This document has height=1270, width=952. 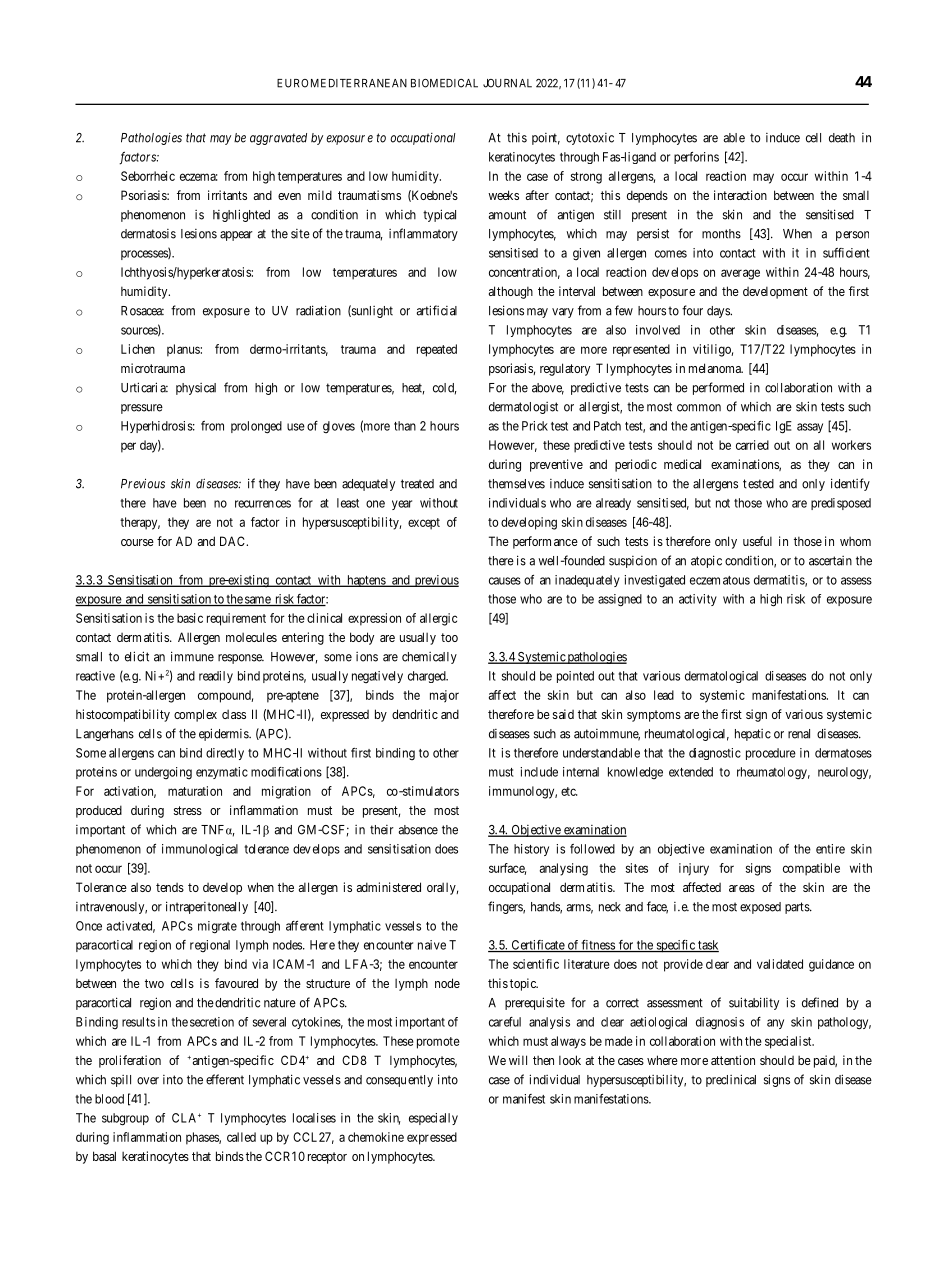 What do you see at coordinates (241, 1137) in the document?
I see `called` at bounding box center [241, 1137].
